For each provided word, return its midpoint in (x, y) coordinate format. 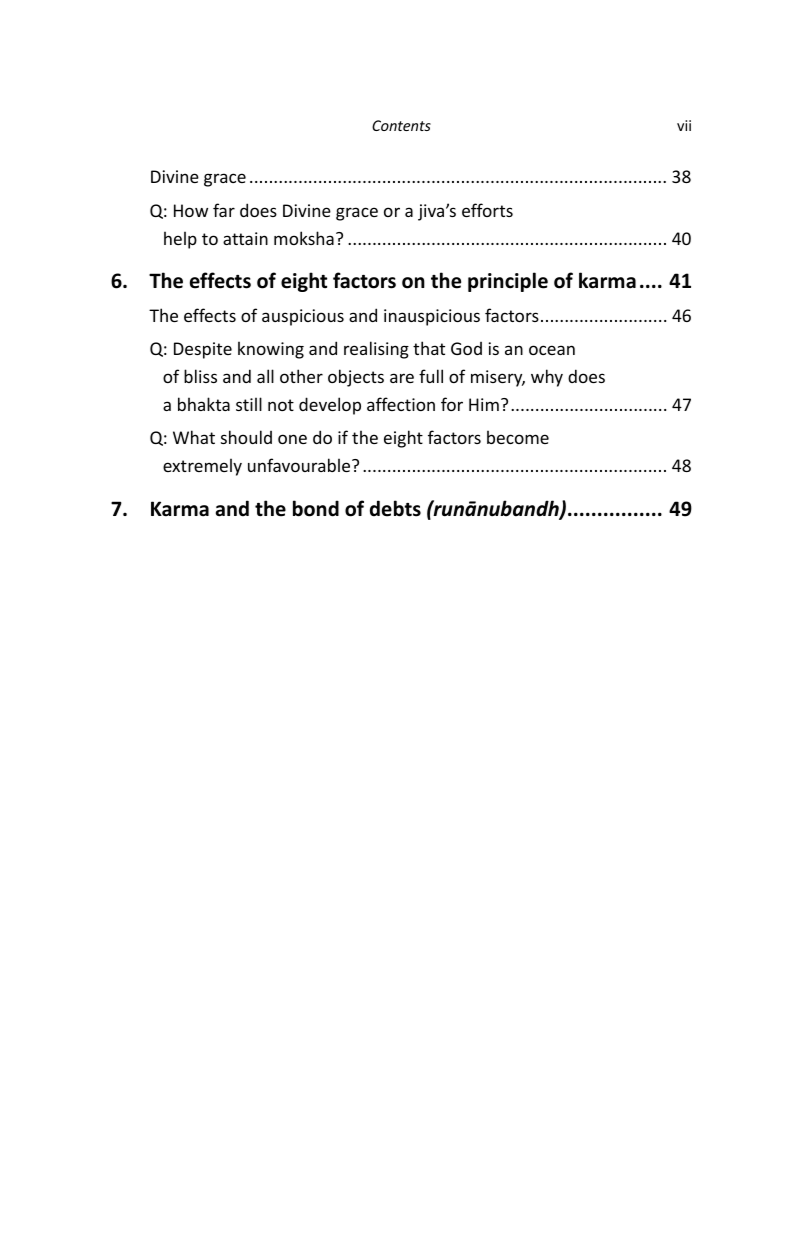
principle (508, 282)
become (518, 437)
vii (684, 125)
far (224, 210)
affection (401, 404)
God (466, 348)
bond (316, 508)
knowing (271, 350)
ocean (552, 350)
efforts (487, 210)
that (429, 348)
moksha (304, 238)
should (246, 437)
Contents (401, 125)
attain (245, 238)
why (547, 378)
